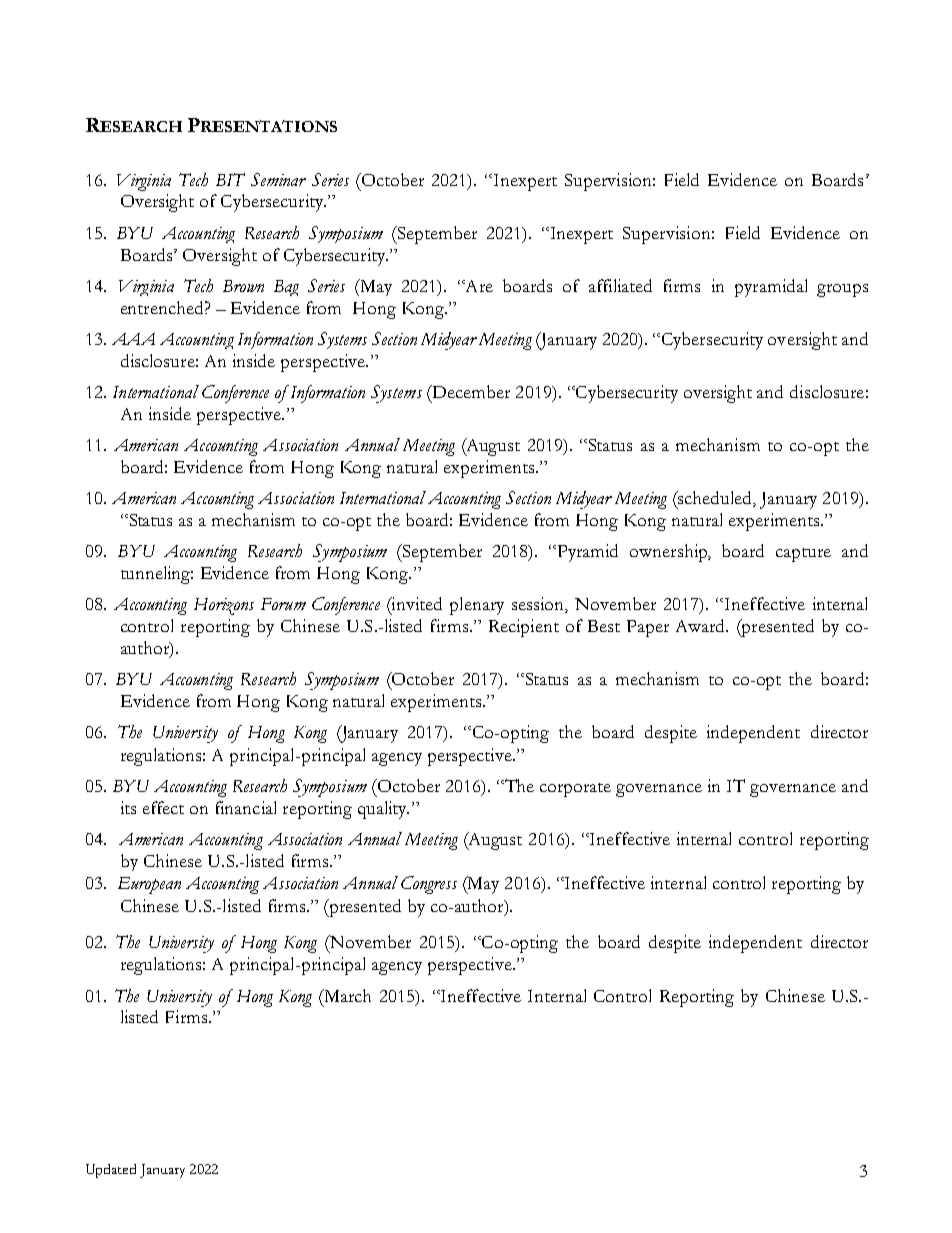  What do you see at coordinates (478, 286) in the document?
I see `Are` at bounding box center [478, 286].
